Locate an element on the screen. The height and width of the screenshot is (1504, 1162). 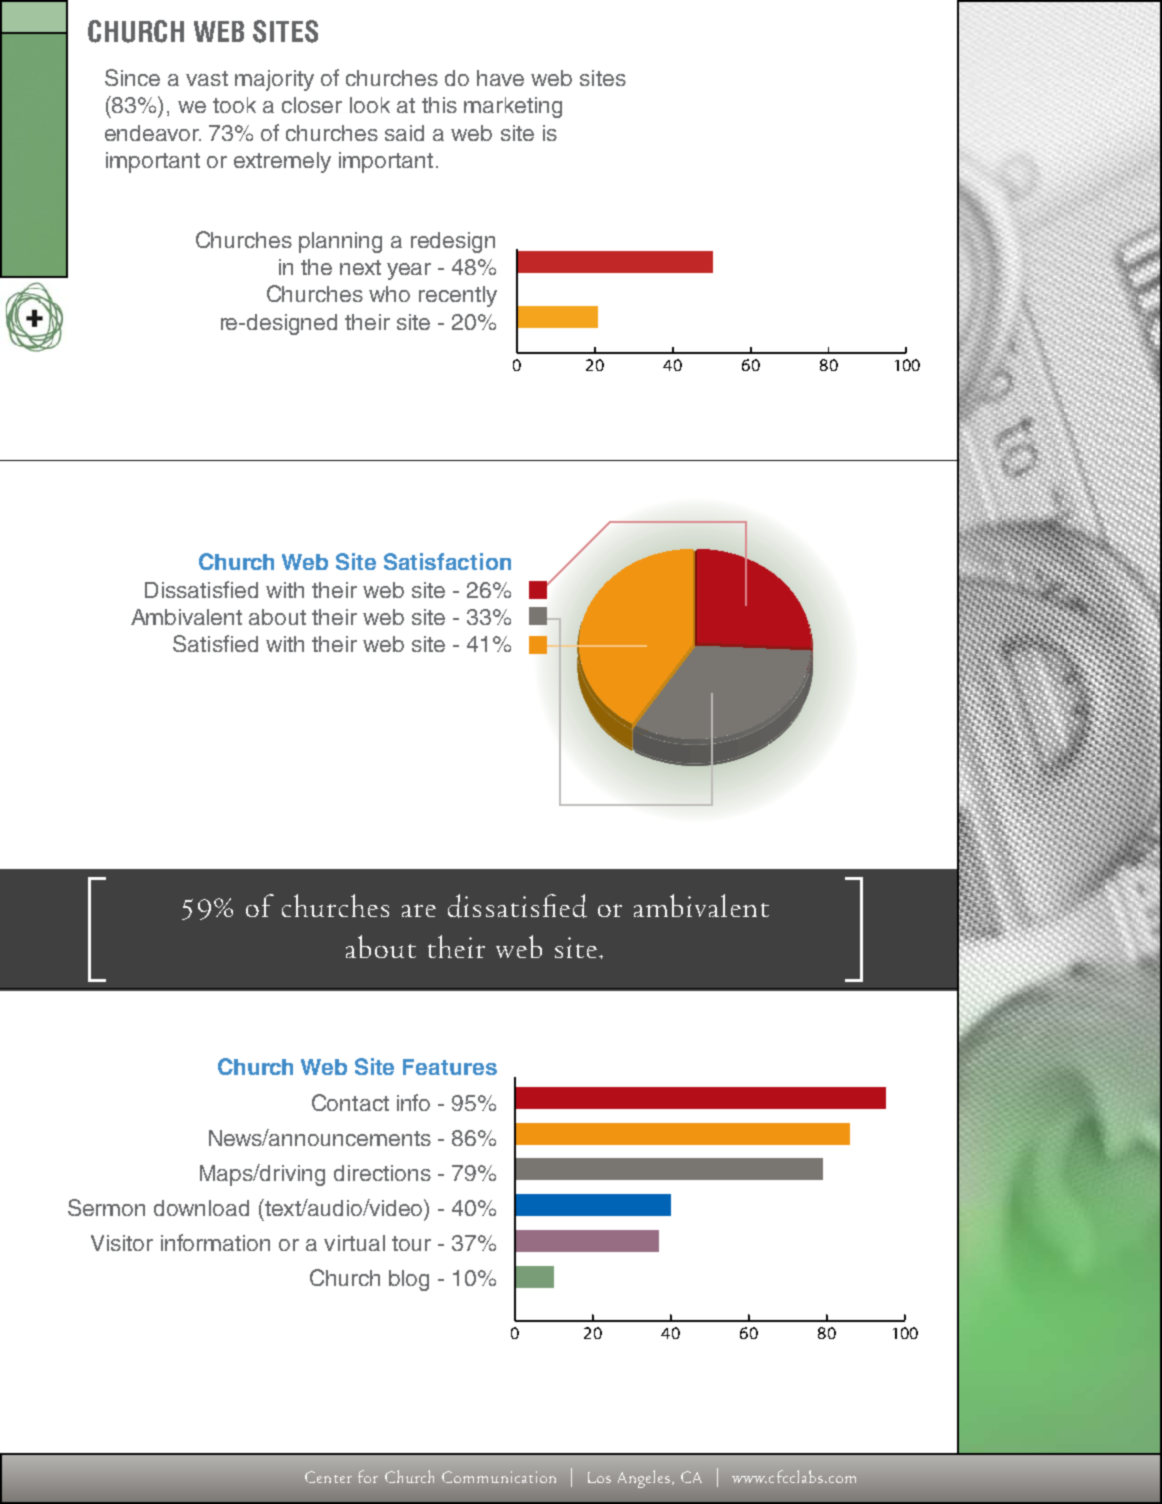
marketing is located at coordinates (513, 107).
